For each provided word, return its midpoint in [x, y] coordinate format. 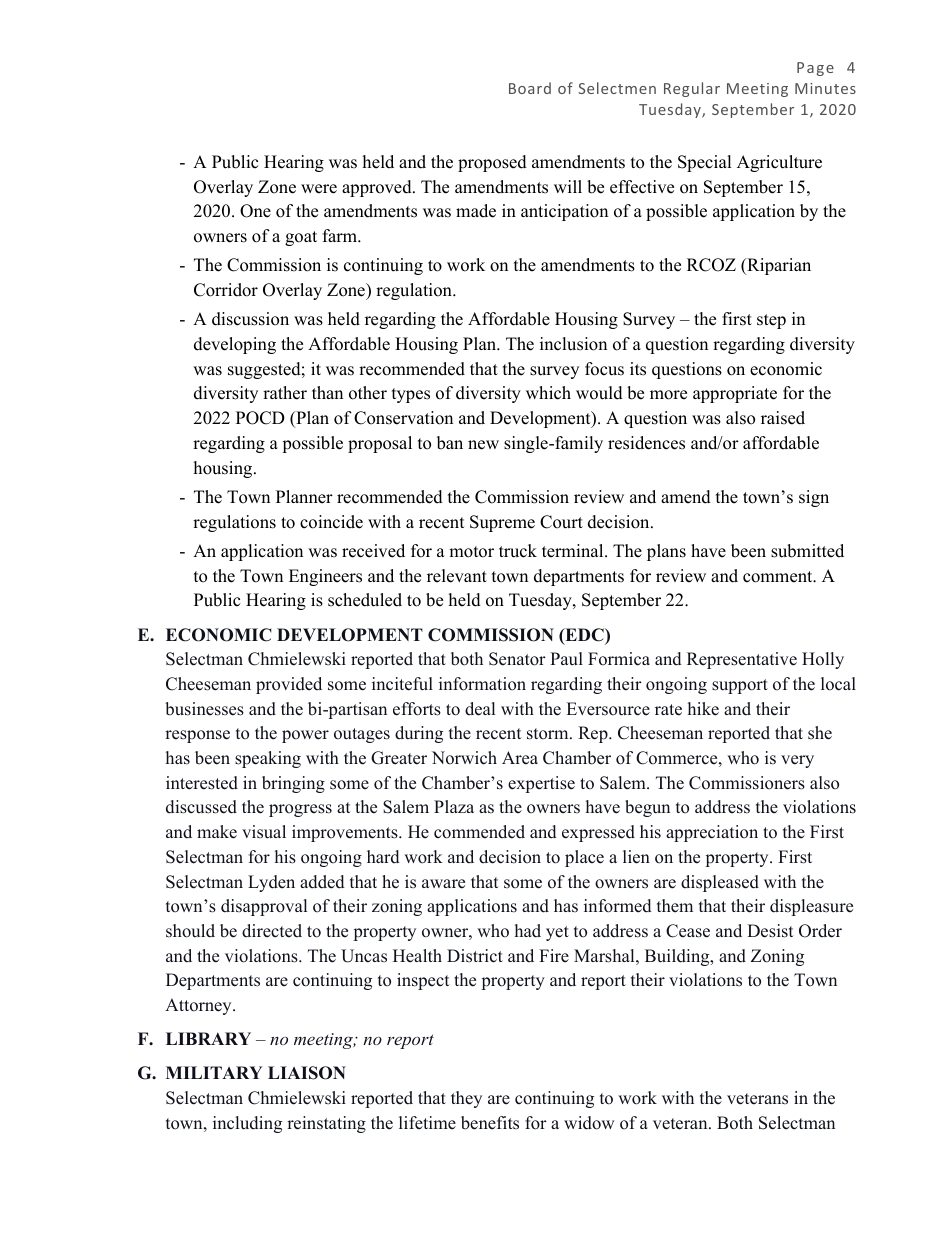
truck [518, 551]
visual [264, 832]
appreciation [712, 833]
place [584, 858]
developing [235, 345]
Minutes [825, 88]
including [247, 1124]
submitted [807, 551]
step [771, 321]
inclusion [573, 344]
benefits [490, 1123]
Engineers [325, 577]
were [319, 189]
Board [530, 88]
